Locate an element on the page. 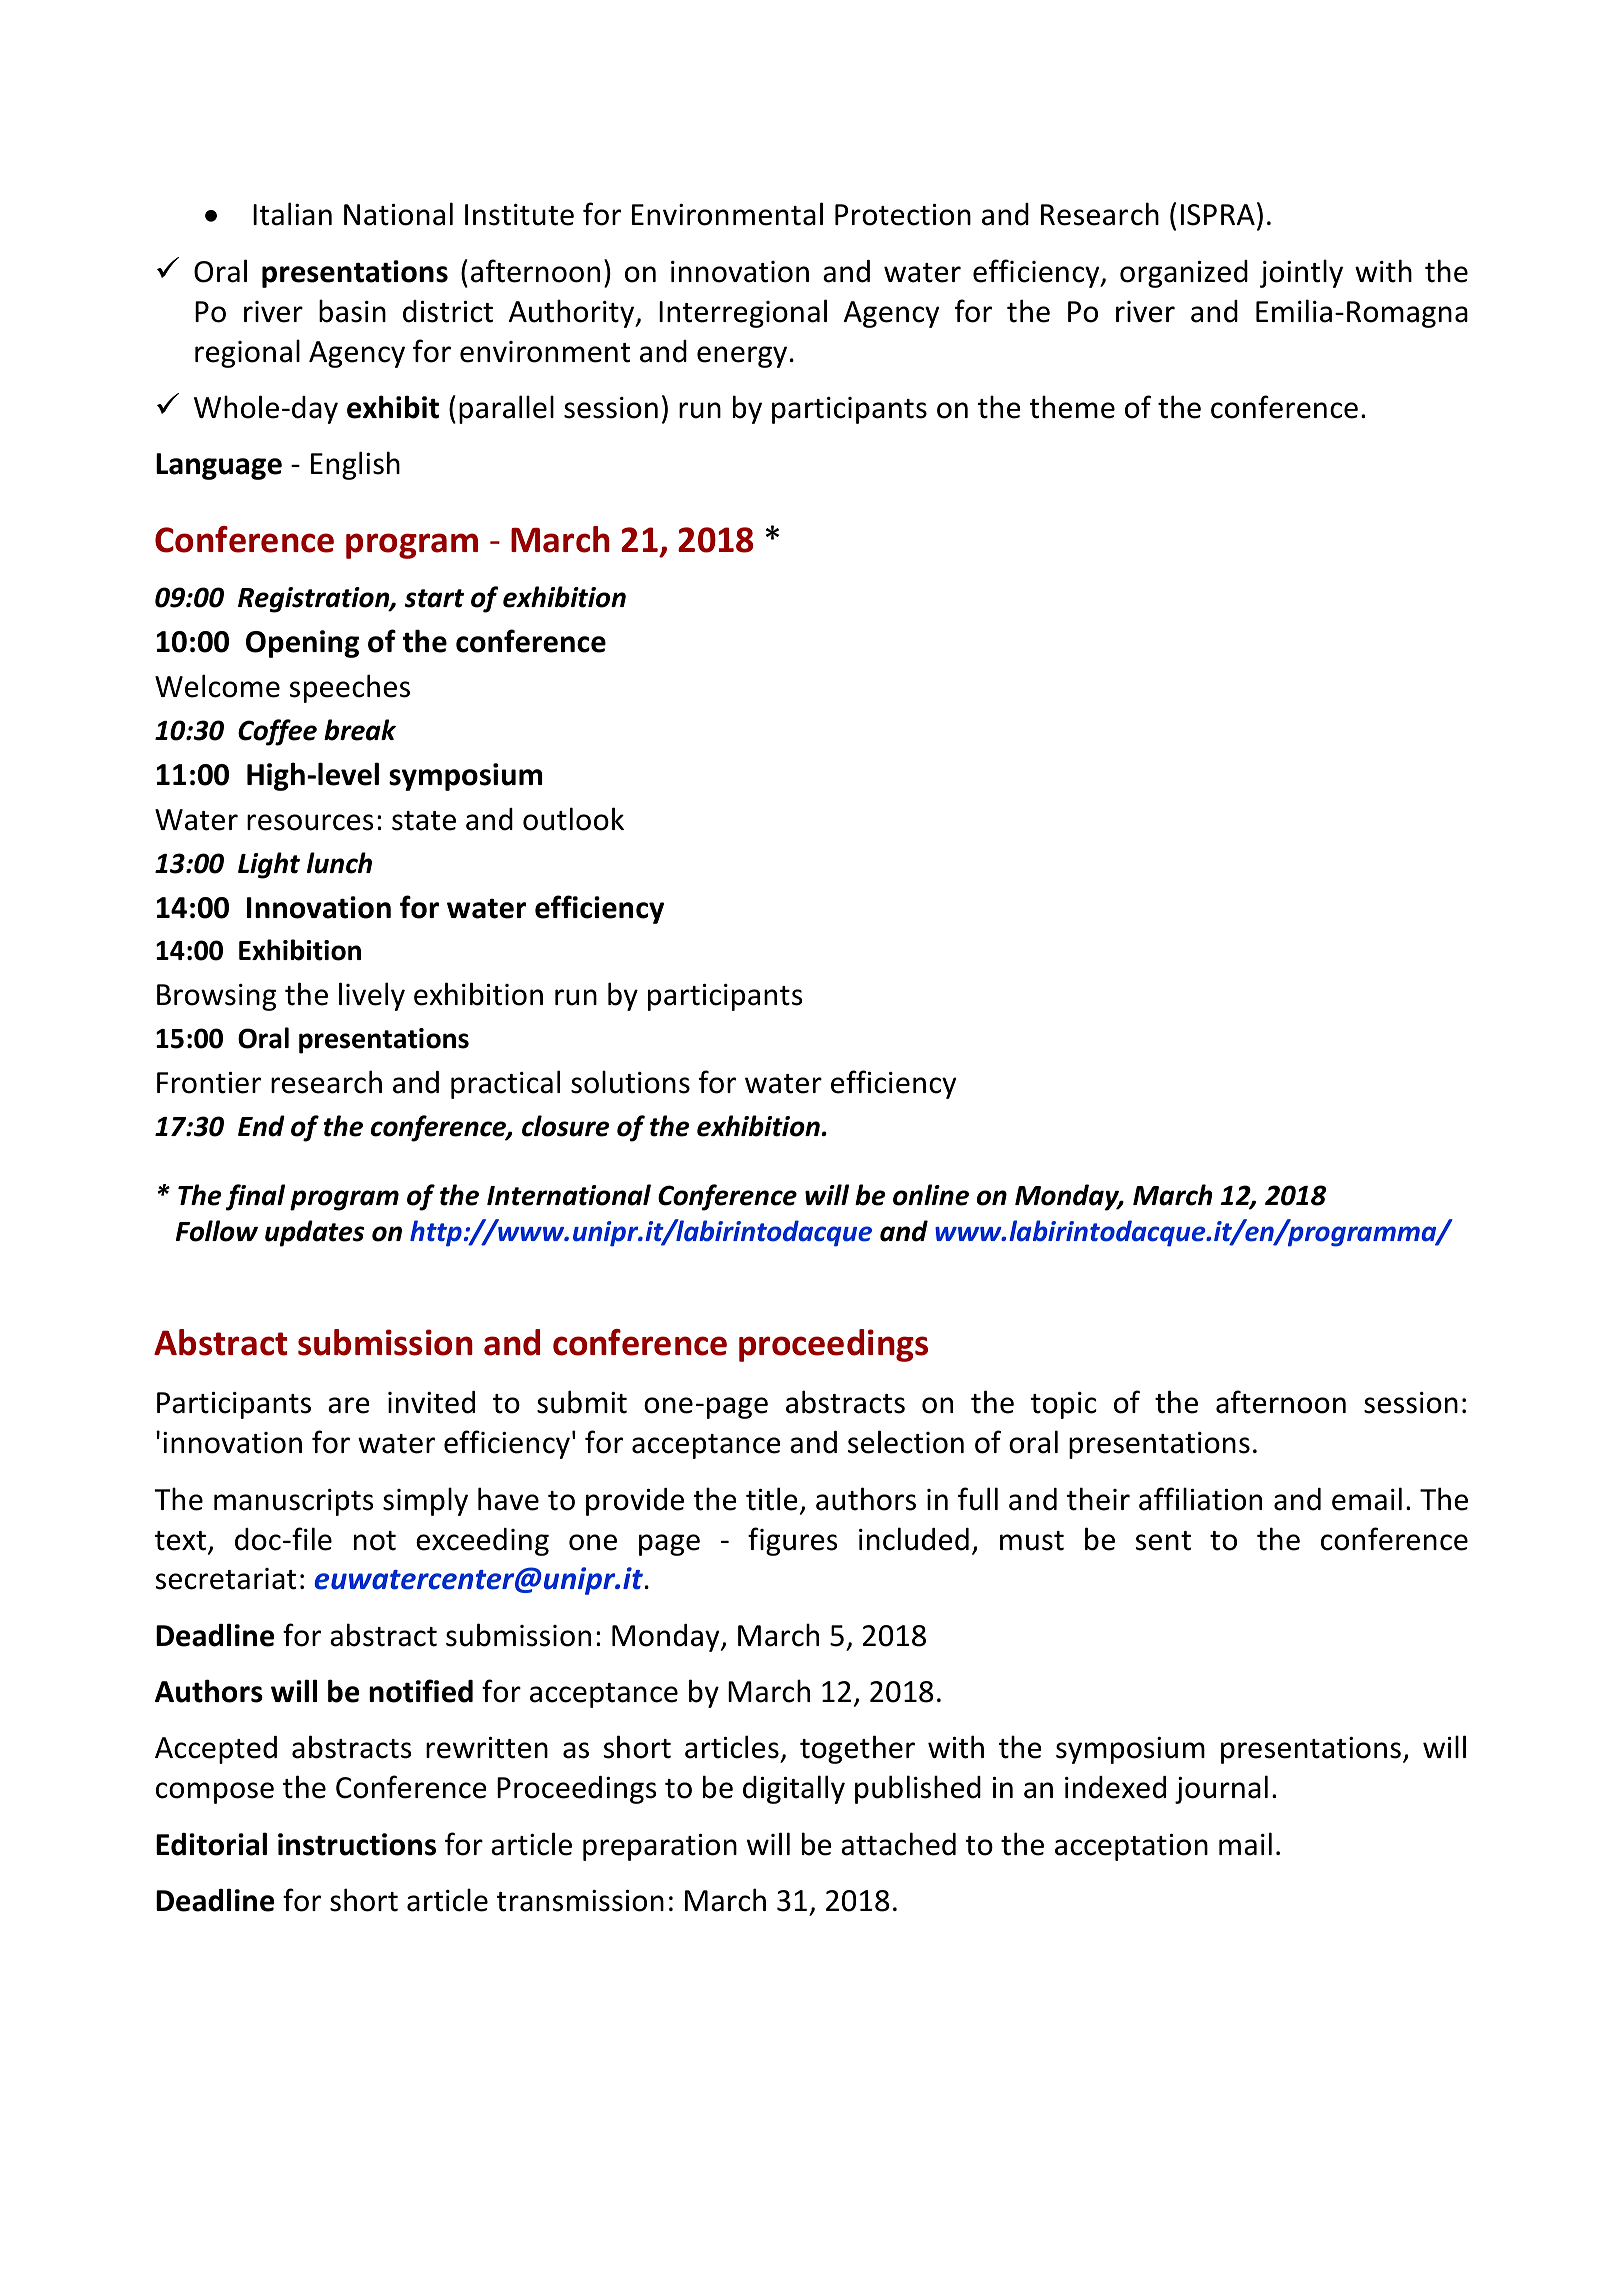 This document has height=2296, width=1624. online is located at coordinates (931, 1195).
